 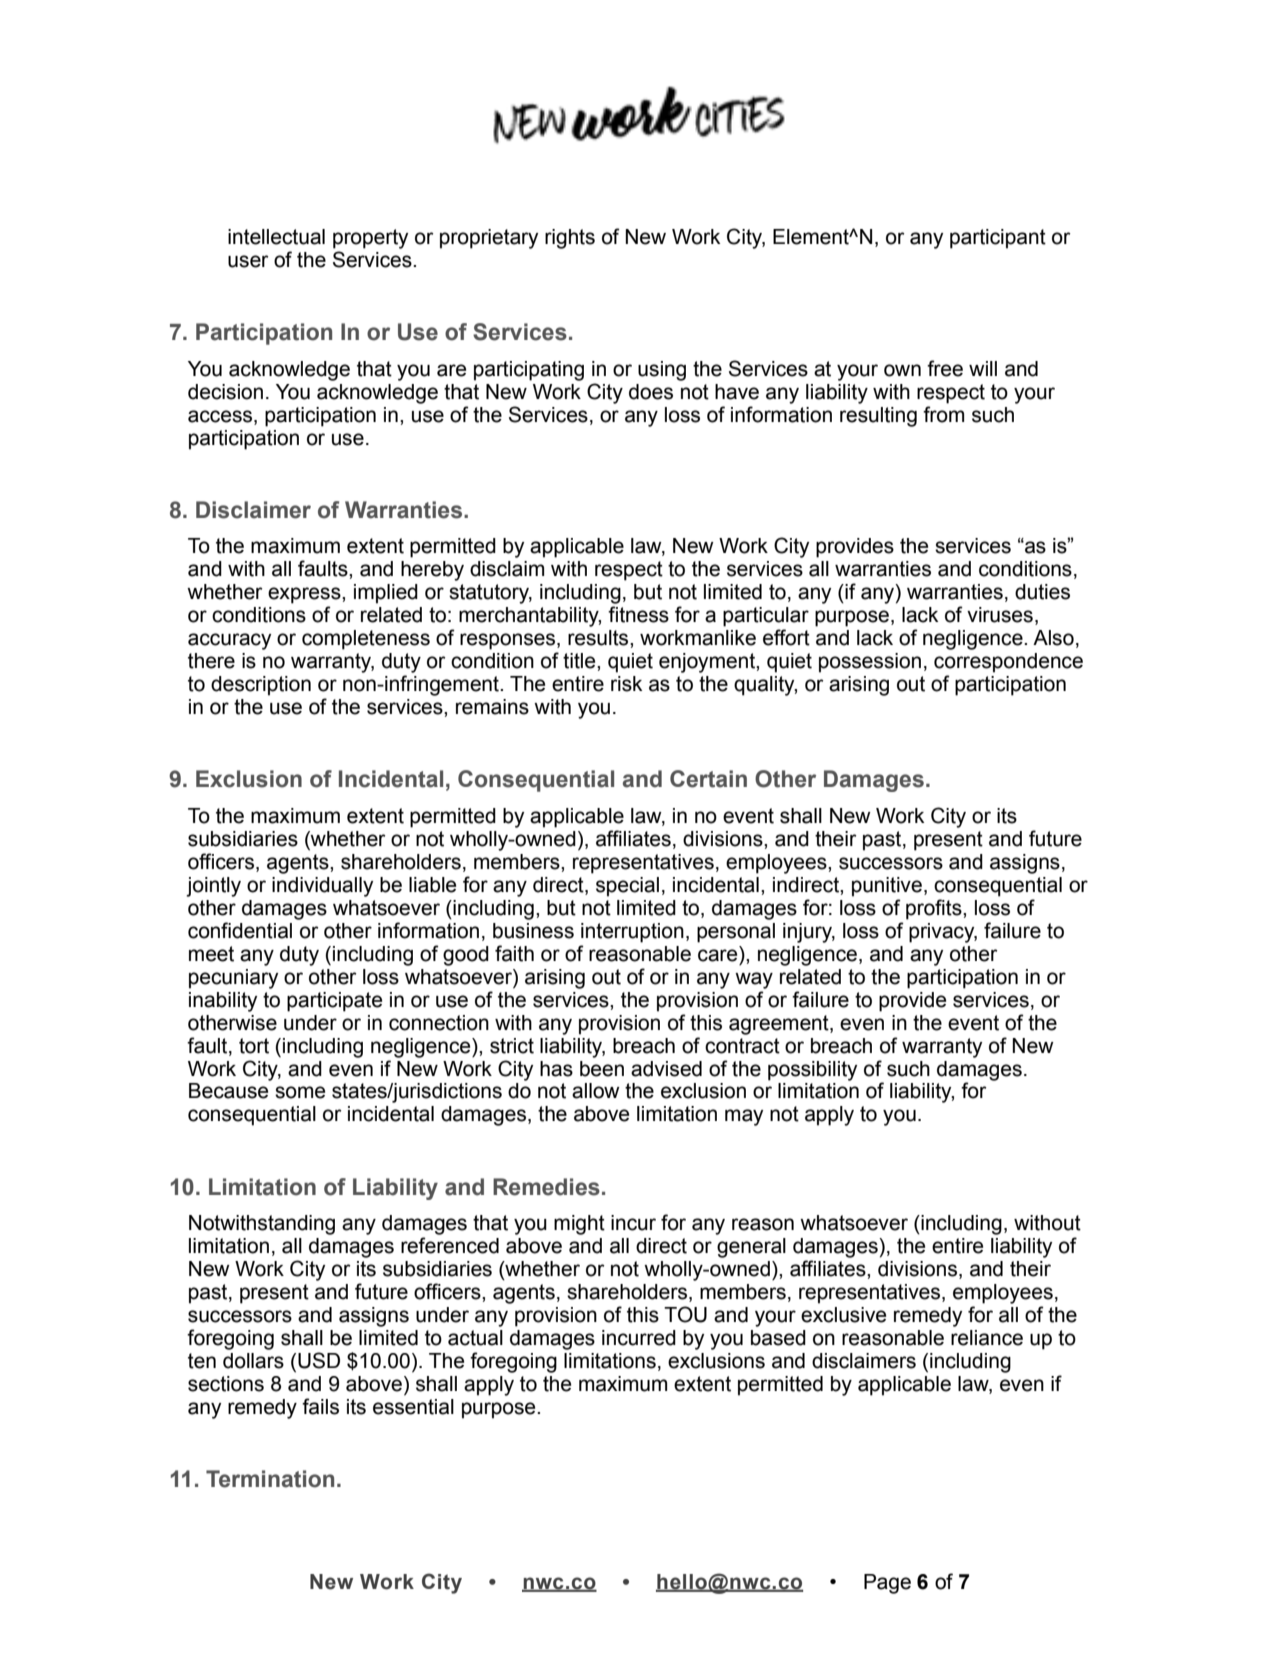 I want to click on reliance, so click(x=987, y=1338).
